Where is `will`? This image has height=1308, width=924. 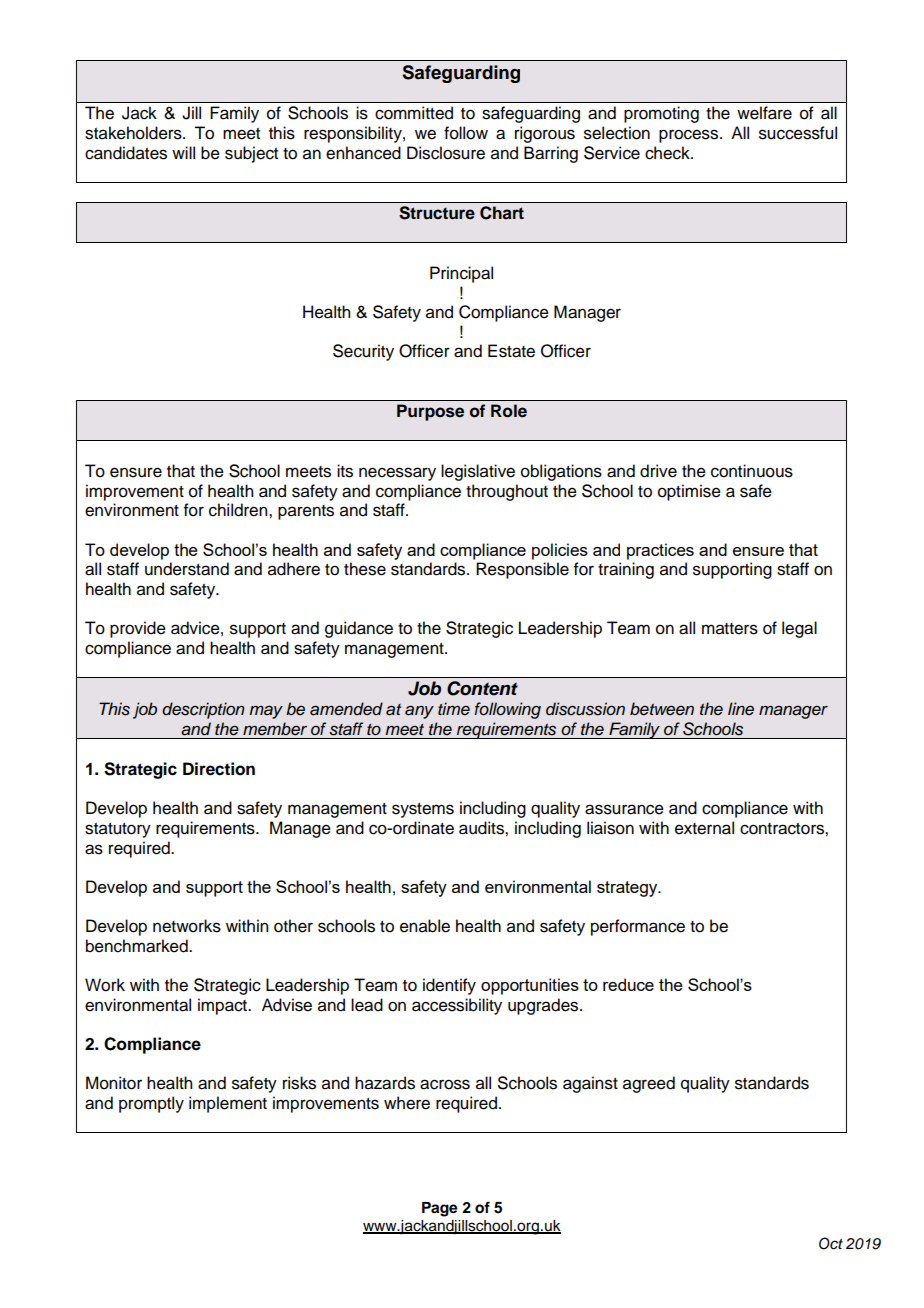 will is located at coordinates (183, 152).
